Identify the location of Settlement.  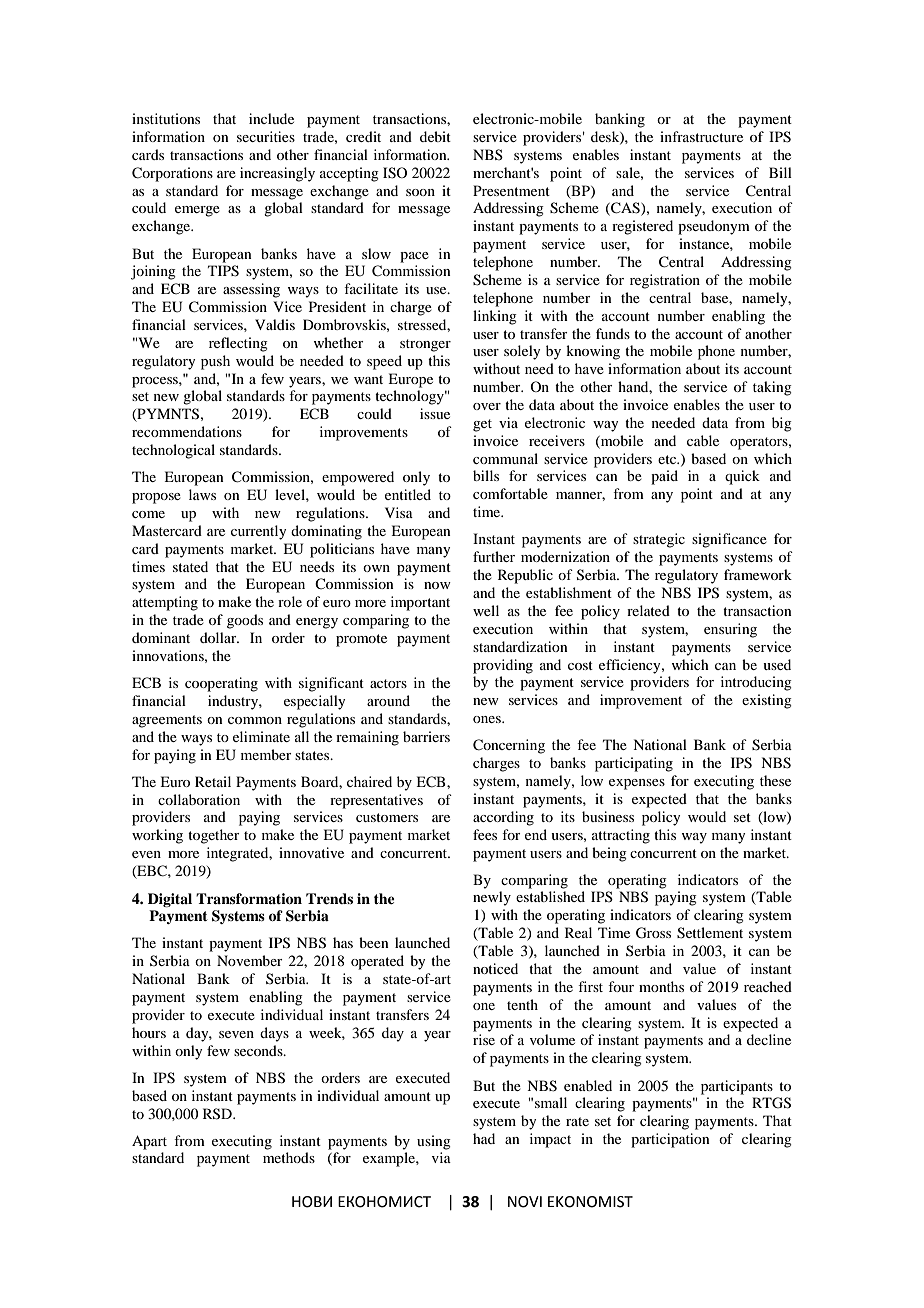
(710, 933).
